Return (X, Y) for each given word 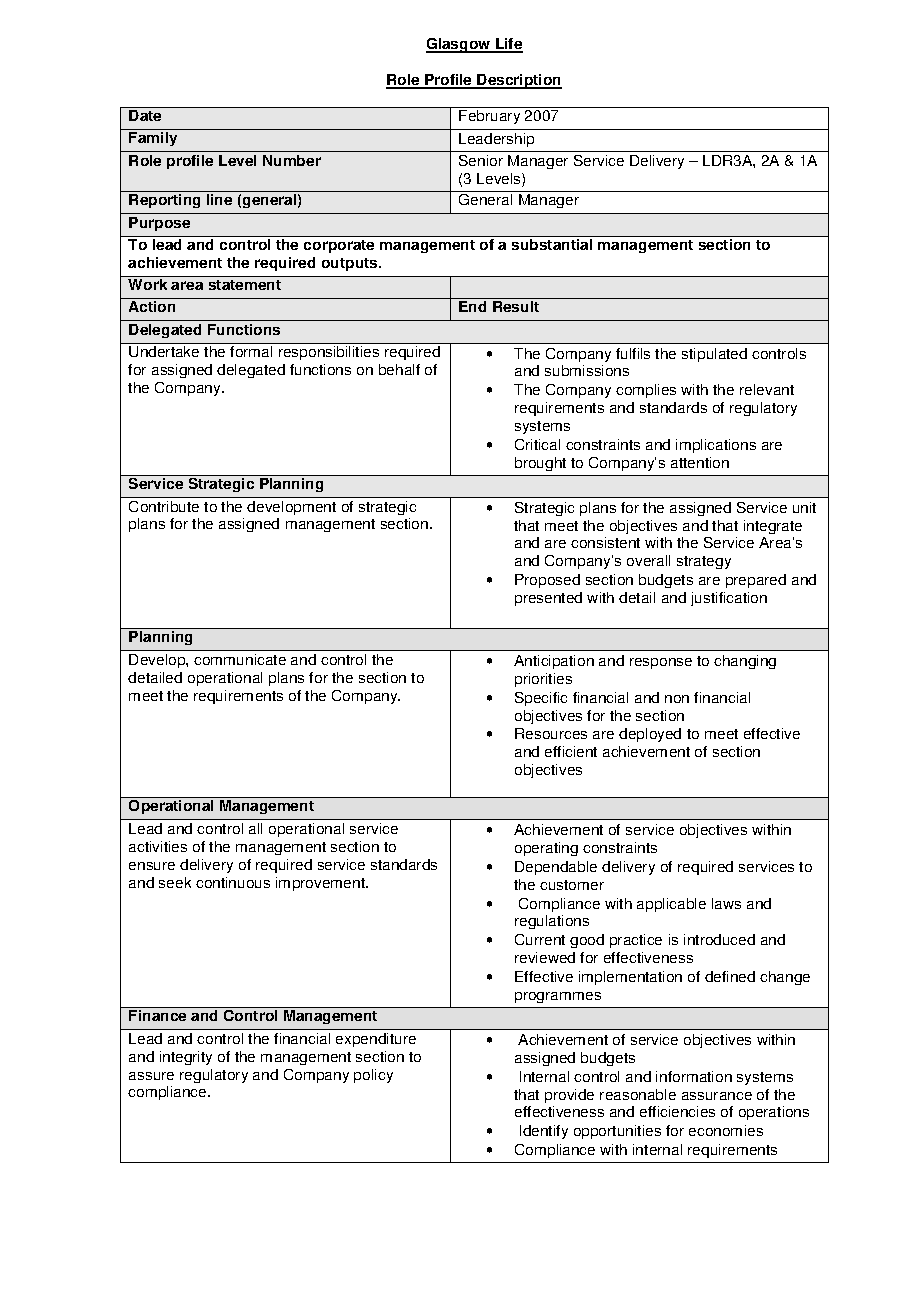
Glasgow (459, 45)
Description (518, 81)
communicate (240, 659)
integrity (186, 1058)
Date (145, 115)
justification (729, 599)
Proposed (547, 581)
